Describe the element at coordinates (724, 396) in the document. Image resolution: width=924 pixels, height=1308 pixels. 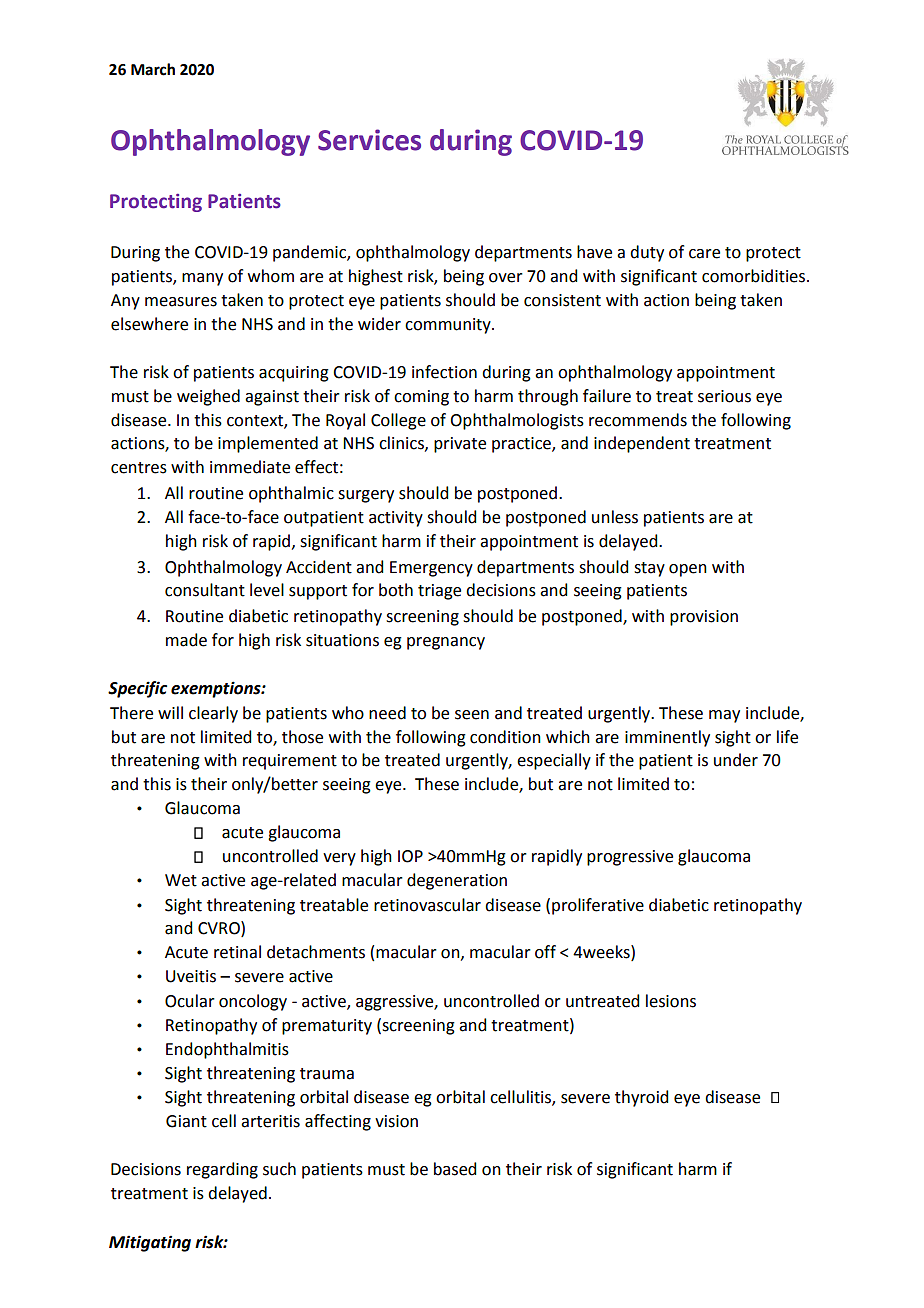
I see `serious` at that location.
